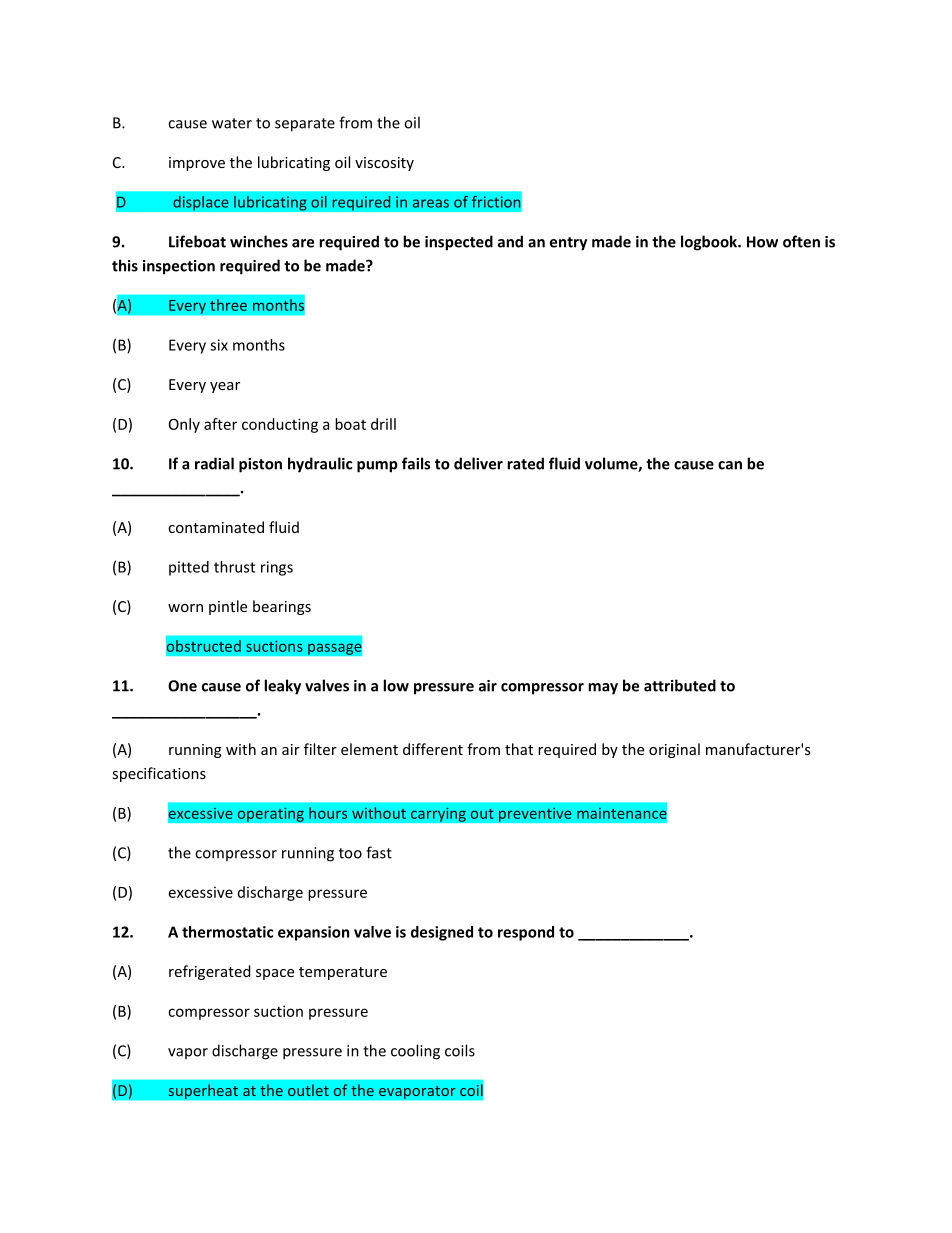 Image resolution: width=952 pixels, height=1233 pixels. I want to click on areas, so click(431, 203).
